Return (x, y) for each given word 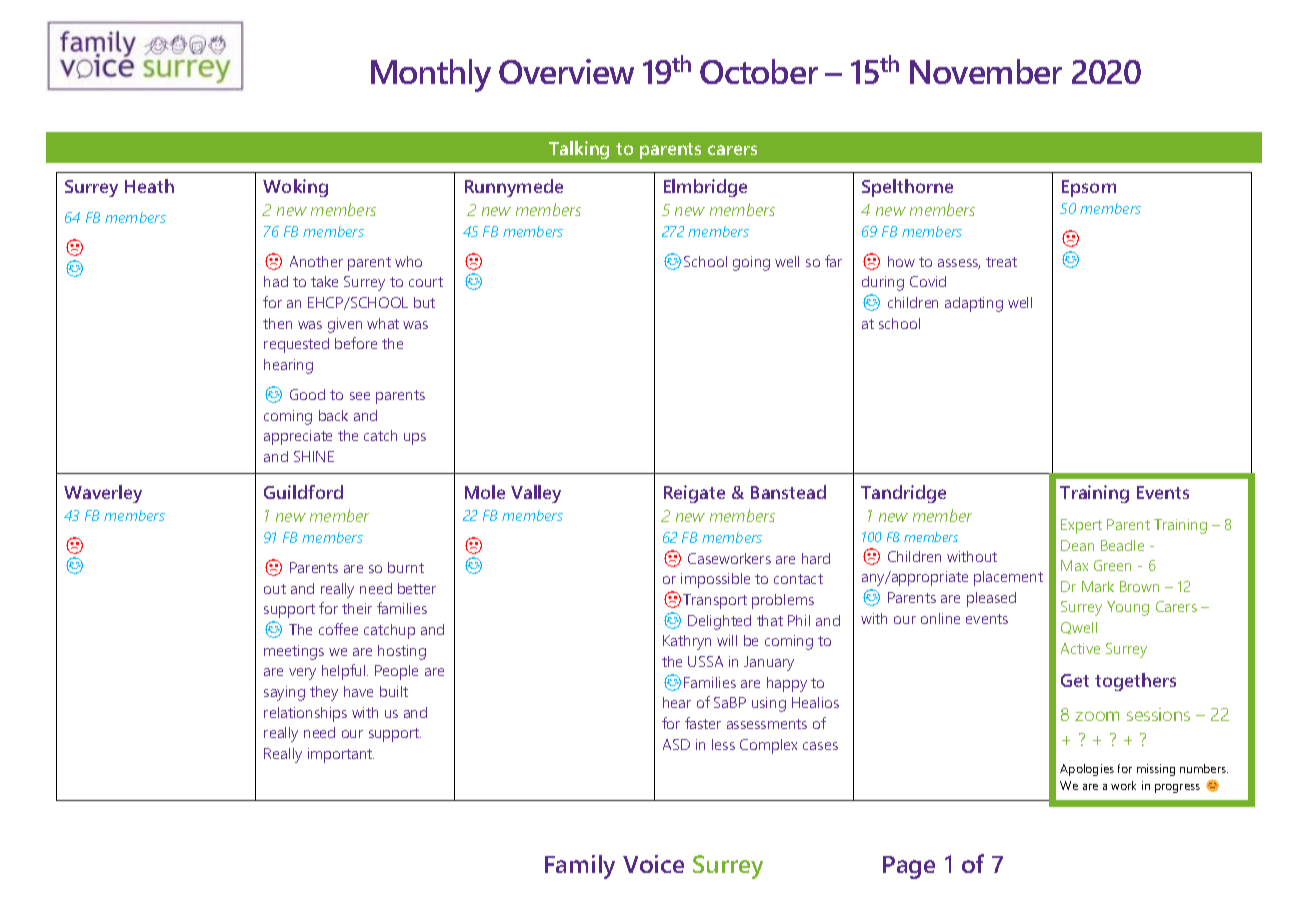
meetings (294, 652)
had (276, 281)
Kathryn (687, 642)
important (341, 755)
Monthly (431, 75)
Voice (653, 864)
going (751, 263)
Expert (1081, 526)
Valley (536, 494)
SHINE (314, 456)
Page (909, 867)
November (986, 71)
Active (1080, 648)
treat (1001, 262)
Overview (566, 71)
